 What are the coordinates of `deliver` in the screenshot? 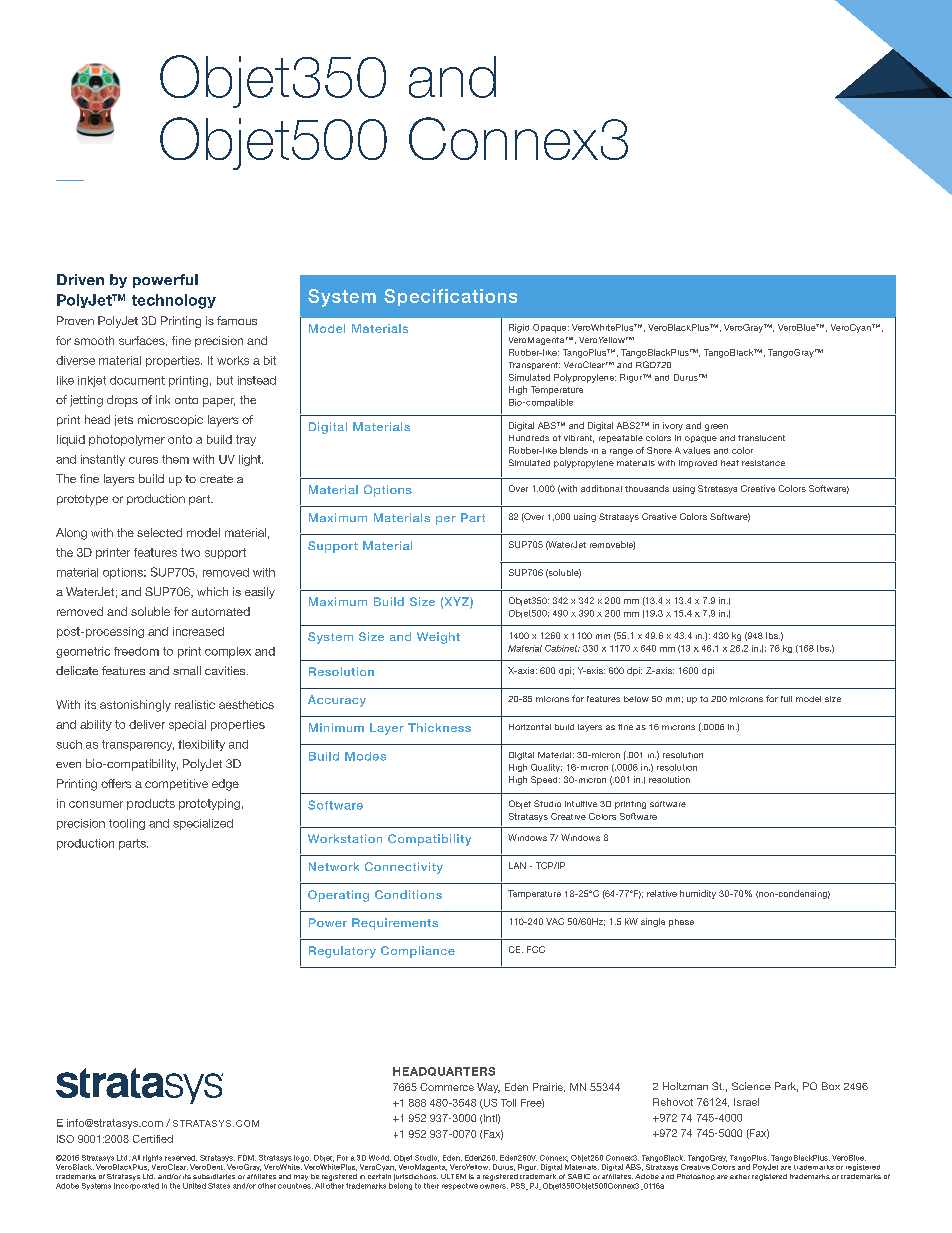 It's located at (147, 724).
